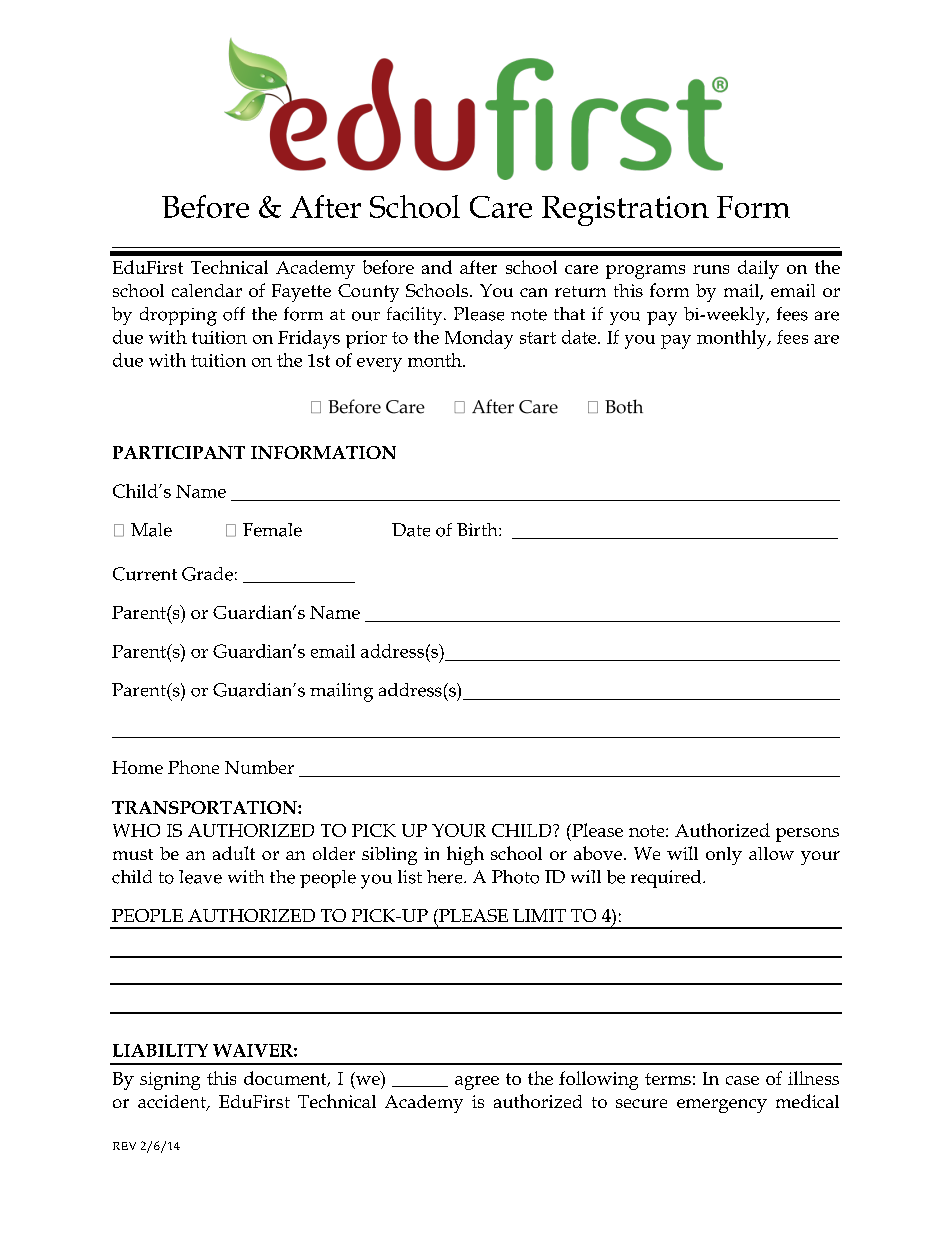 The height and width of the screenshot is (1233, 952). What do you see at coordinates (538, 338) in the screenshot?
I see `start` at bounding box center [538, 338].
